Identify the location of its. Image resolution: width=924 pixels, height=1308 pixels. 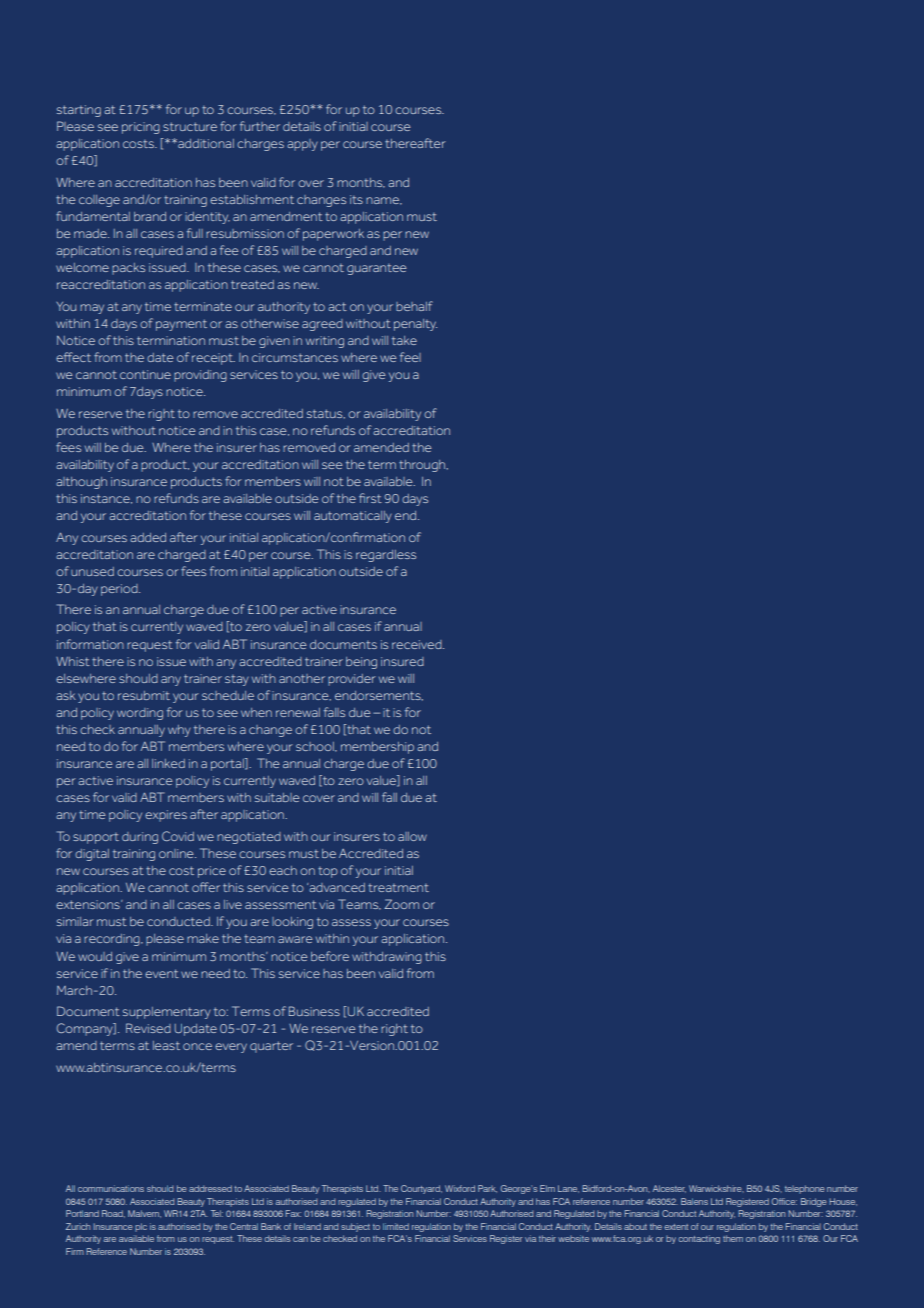
(356, 199).
